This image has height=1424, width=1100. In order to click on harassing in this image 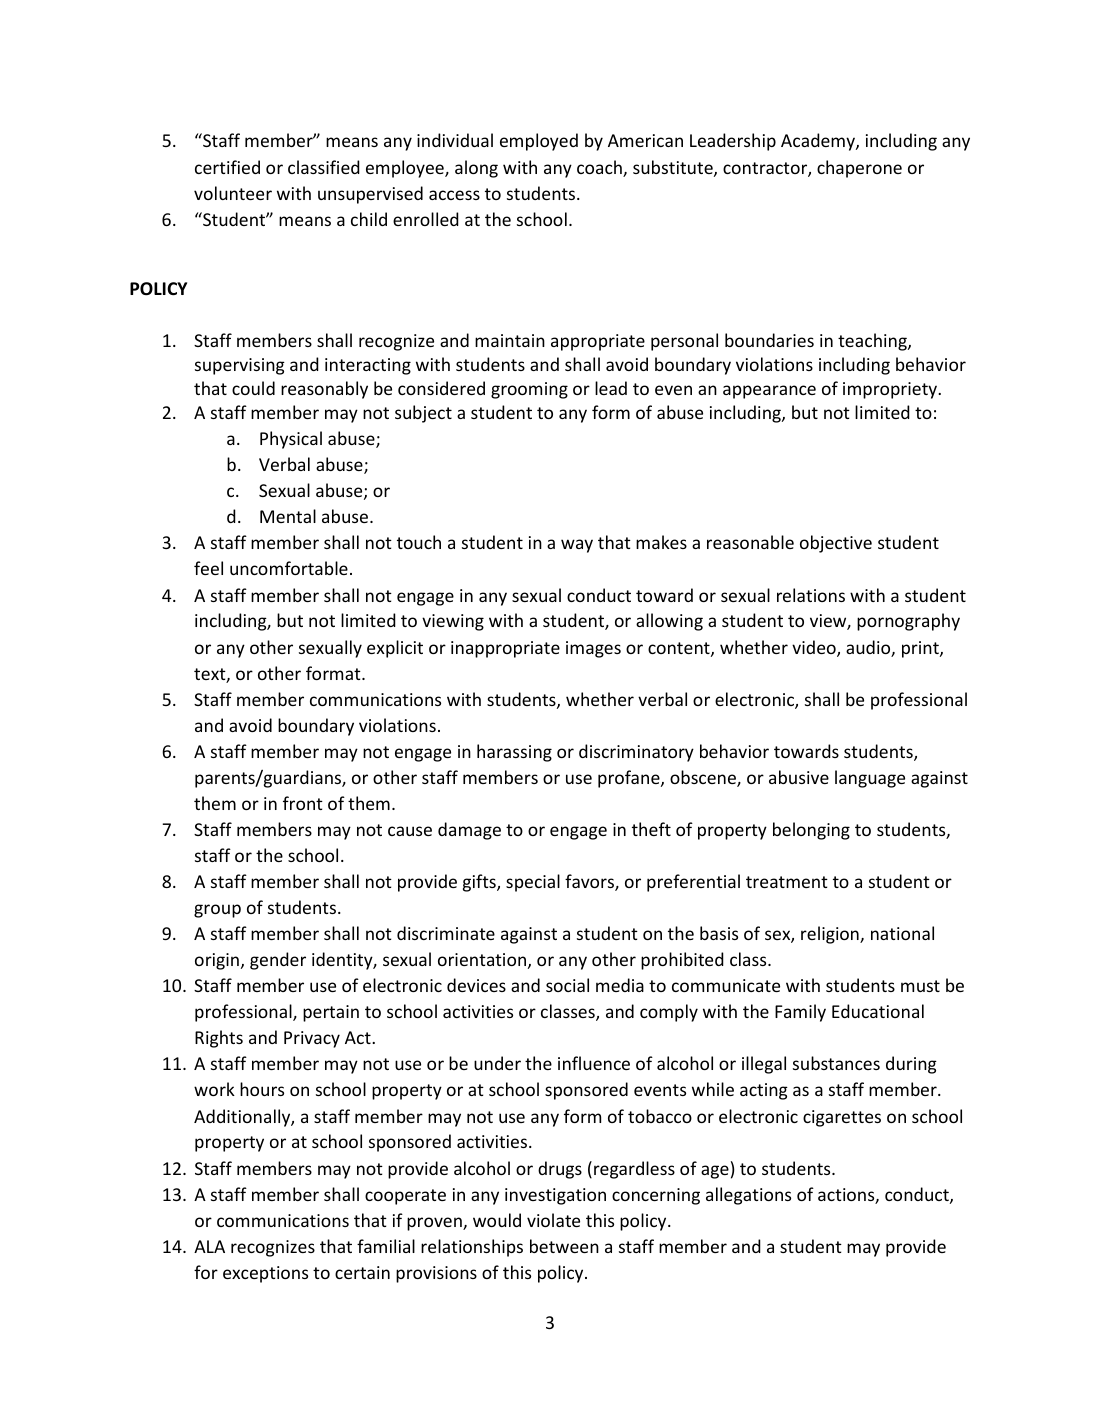, I will do `click(514, 753)`.
